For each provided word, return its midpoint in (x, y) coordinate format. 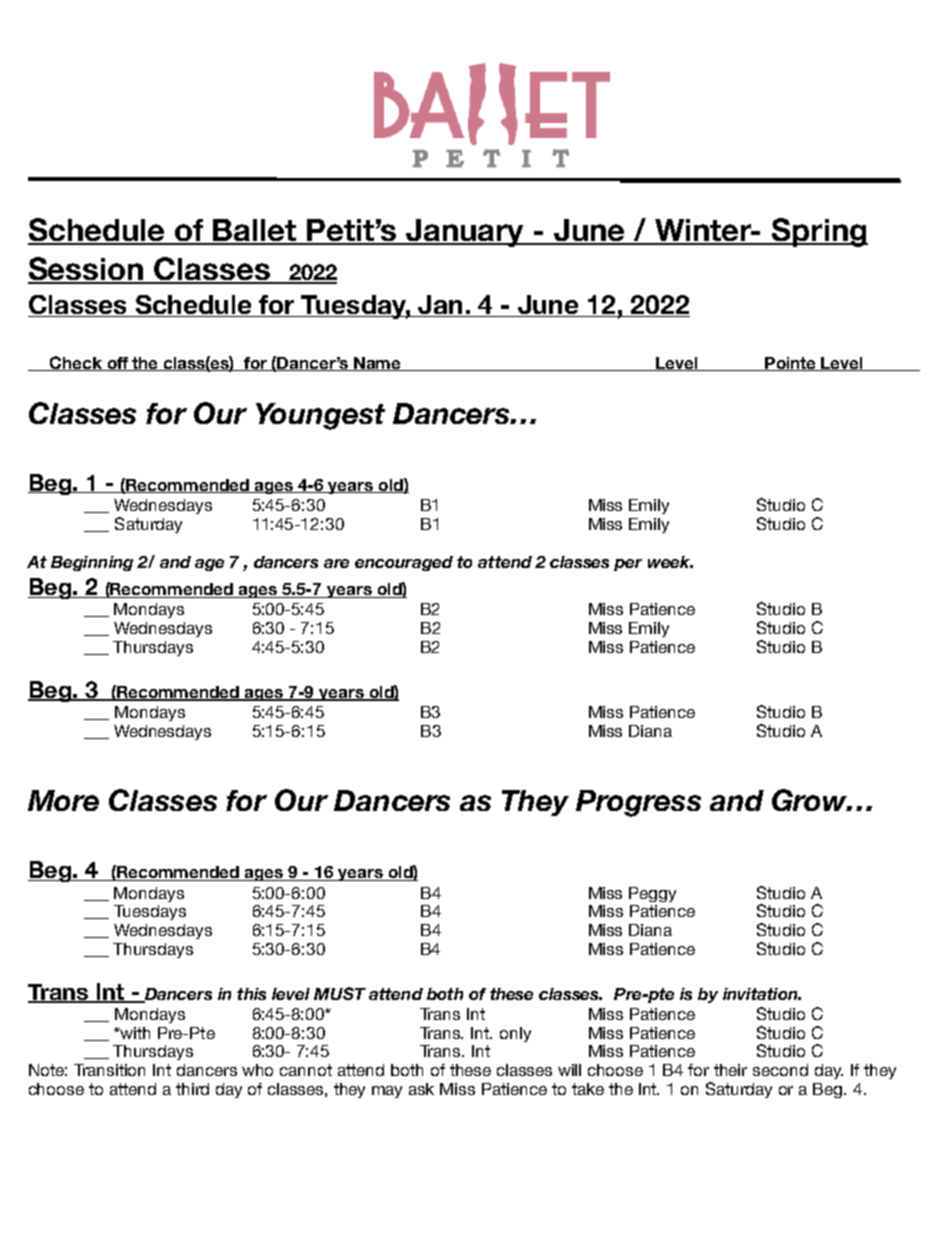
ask (421, 1089)
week (670, 562)
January (465, 233)
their (730, 1070)
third (192, 1089)
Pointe (791, 364)
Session (87, 270)
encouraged (404, 563)
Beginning (92, 563)
